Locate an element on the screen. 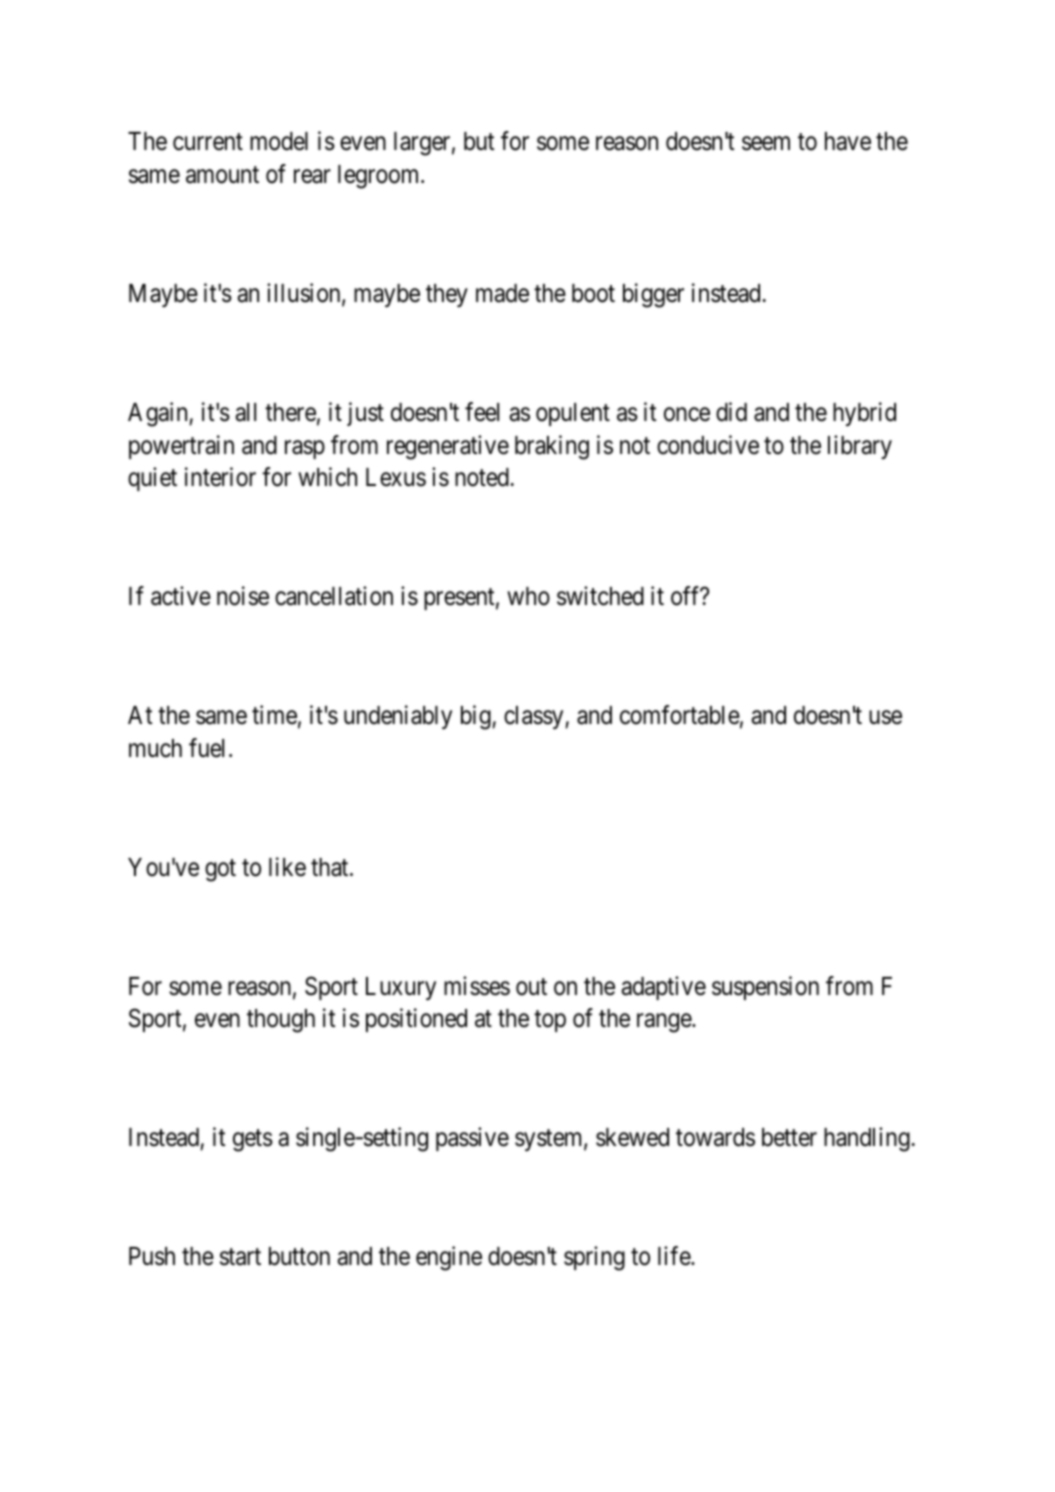 This screenshot has width=1055, height=1492. amount is located at coordinates (222, 175).
